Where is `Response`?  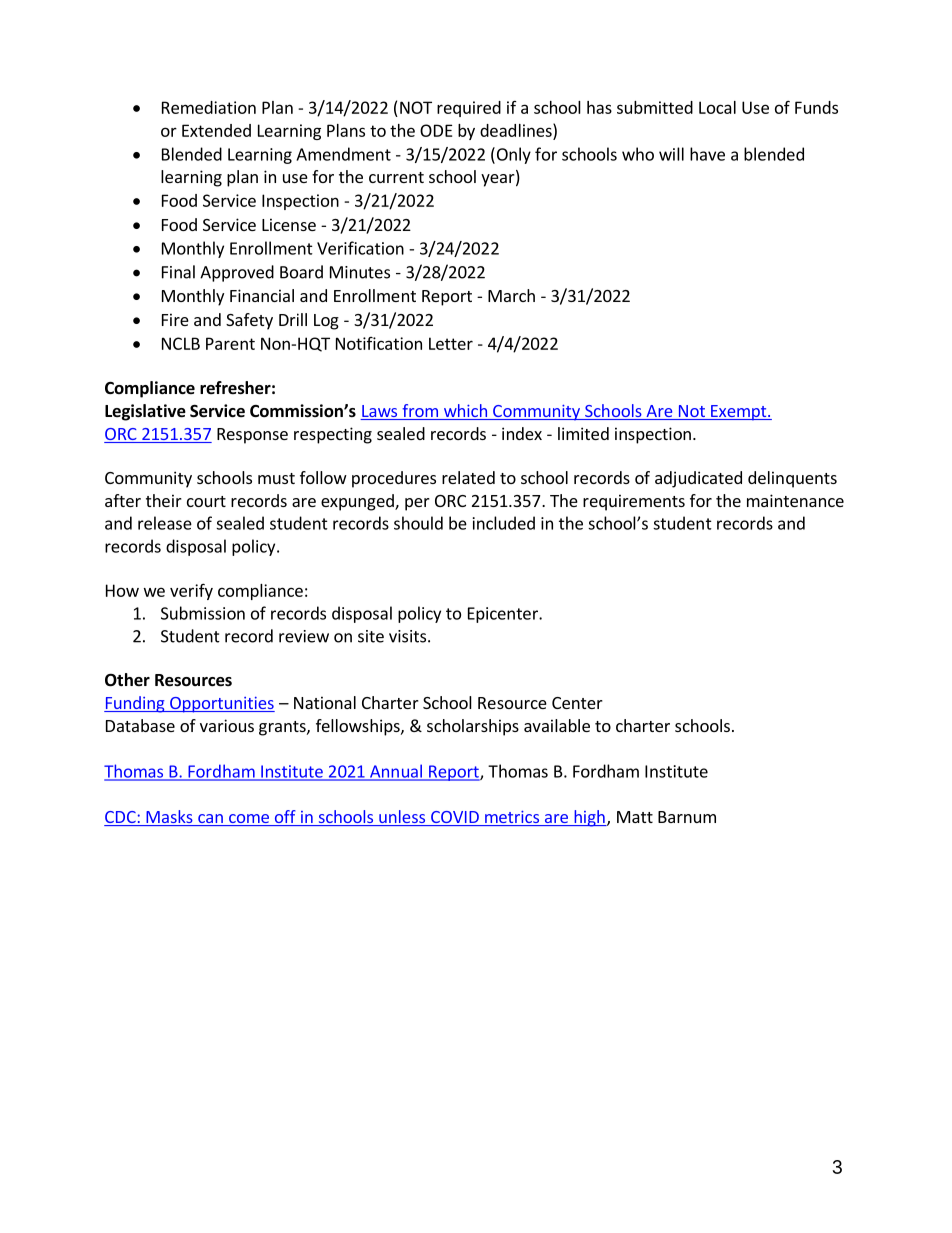
Response is located at coordinates (252, 436).
